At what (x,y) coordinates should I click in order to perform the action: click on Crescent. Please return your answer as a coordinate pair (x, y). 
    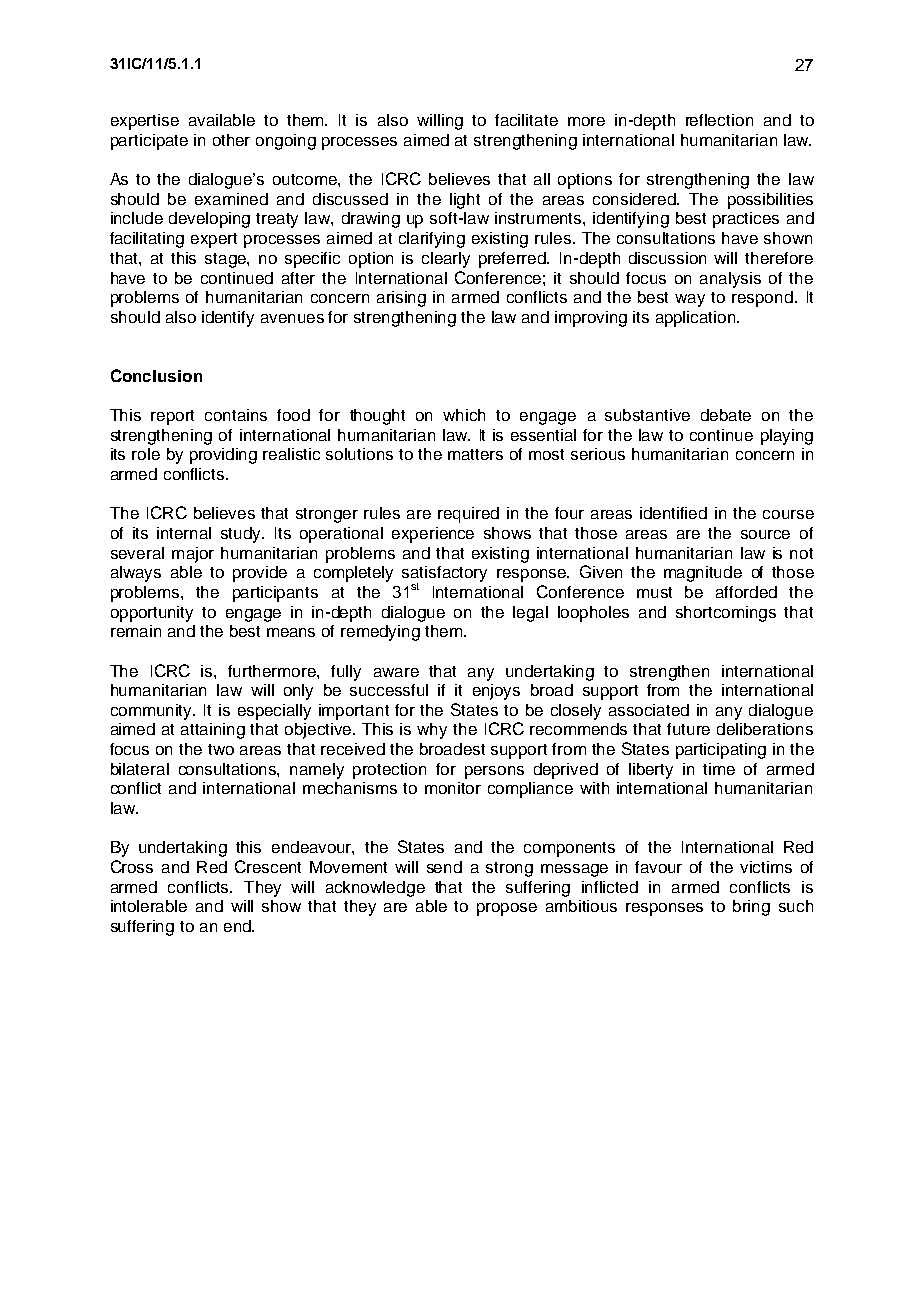
    Looking at the image, I should click on (268, 866).
